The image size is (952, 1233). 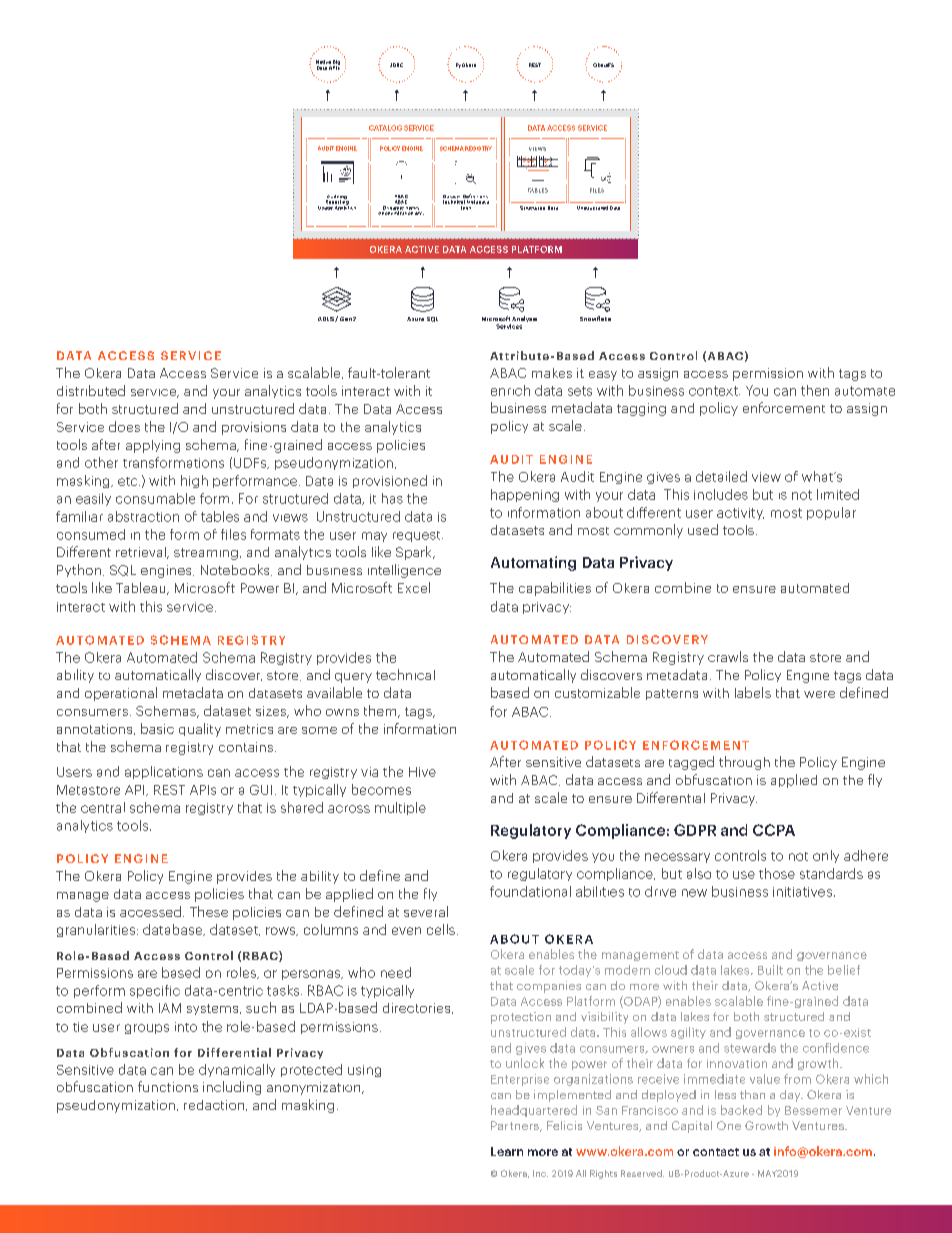 I want to click on Native, so click(x=323, y=62).
